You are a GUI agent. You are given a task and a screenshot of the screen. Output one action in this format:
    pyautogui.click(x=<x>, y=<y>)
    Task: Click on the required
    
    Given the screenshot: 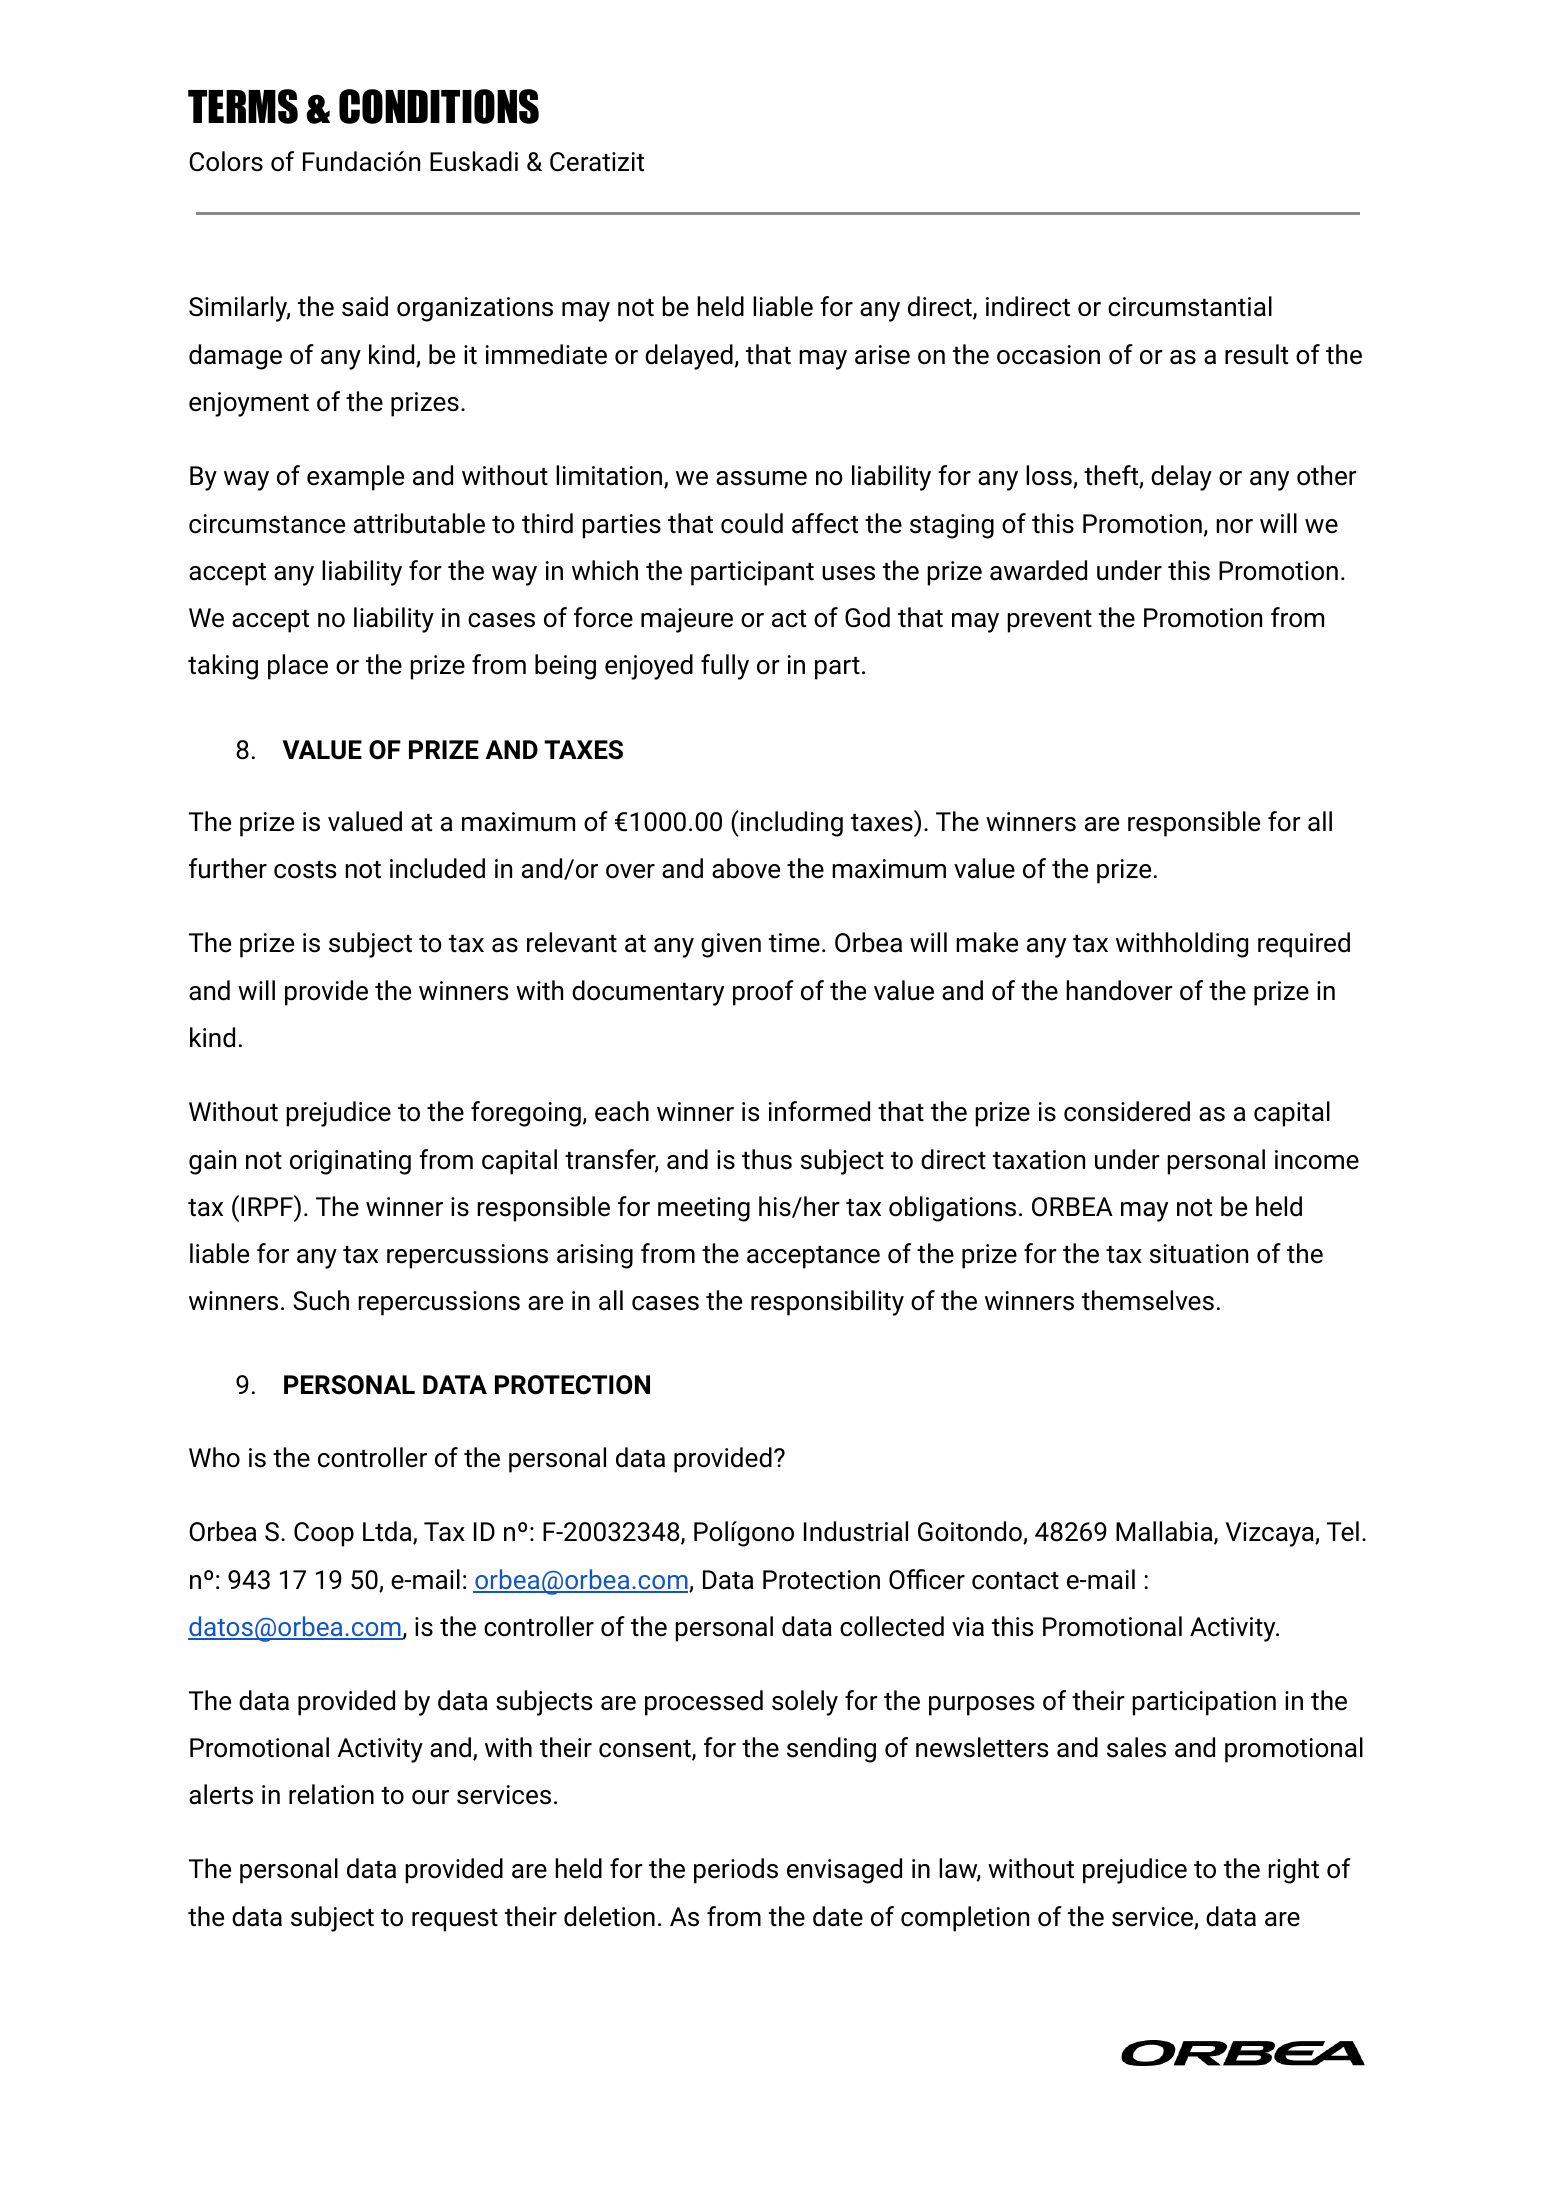 What is the action you would take?
    pyautogui.click(x=1304, y=945)
